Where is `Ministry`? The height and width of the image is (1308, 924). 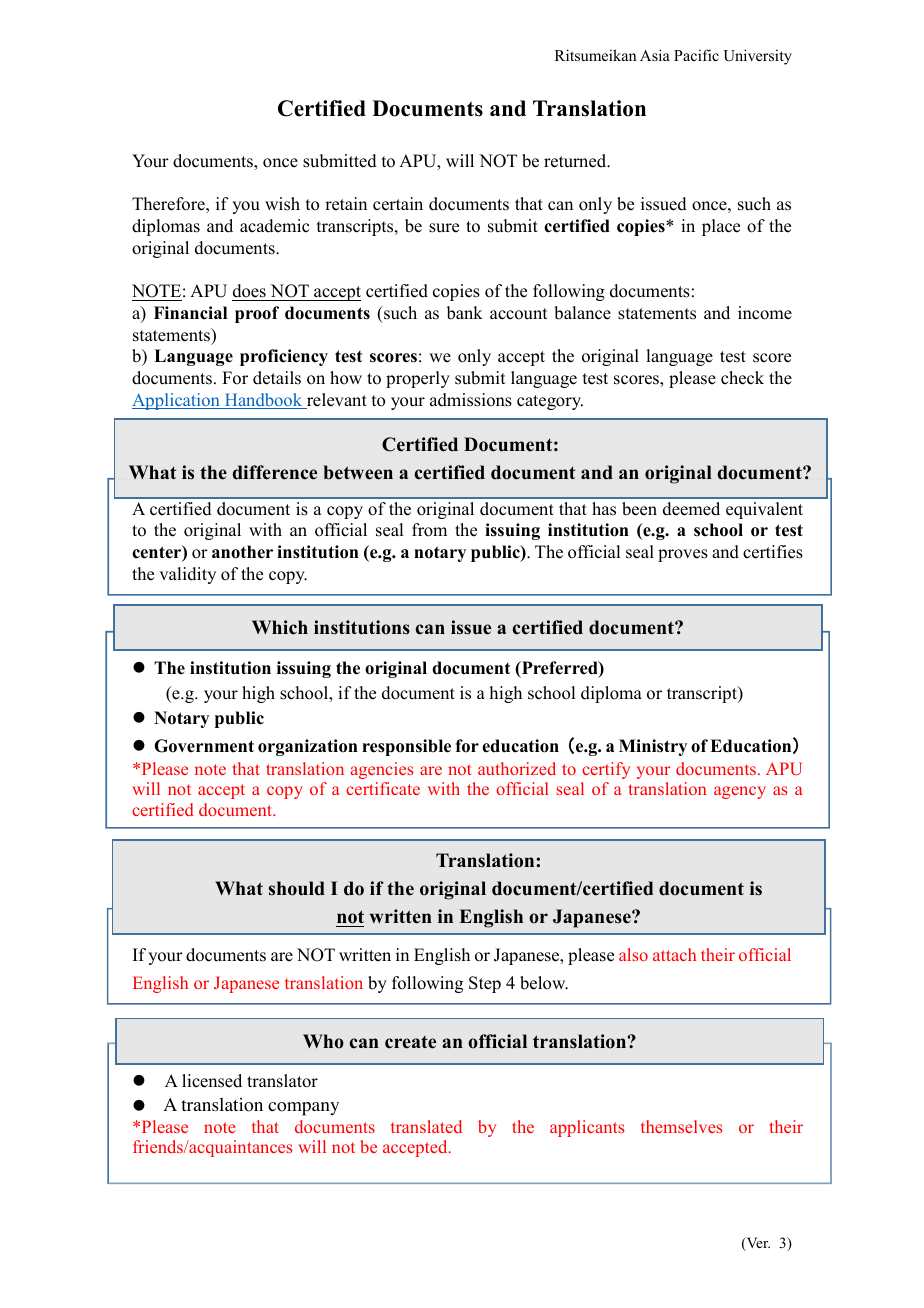
Ministry is located at coordinates (653, 747).
